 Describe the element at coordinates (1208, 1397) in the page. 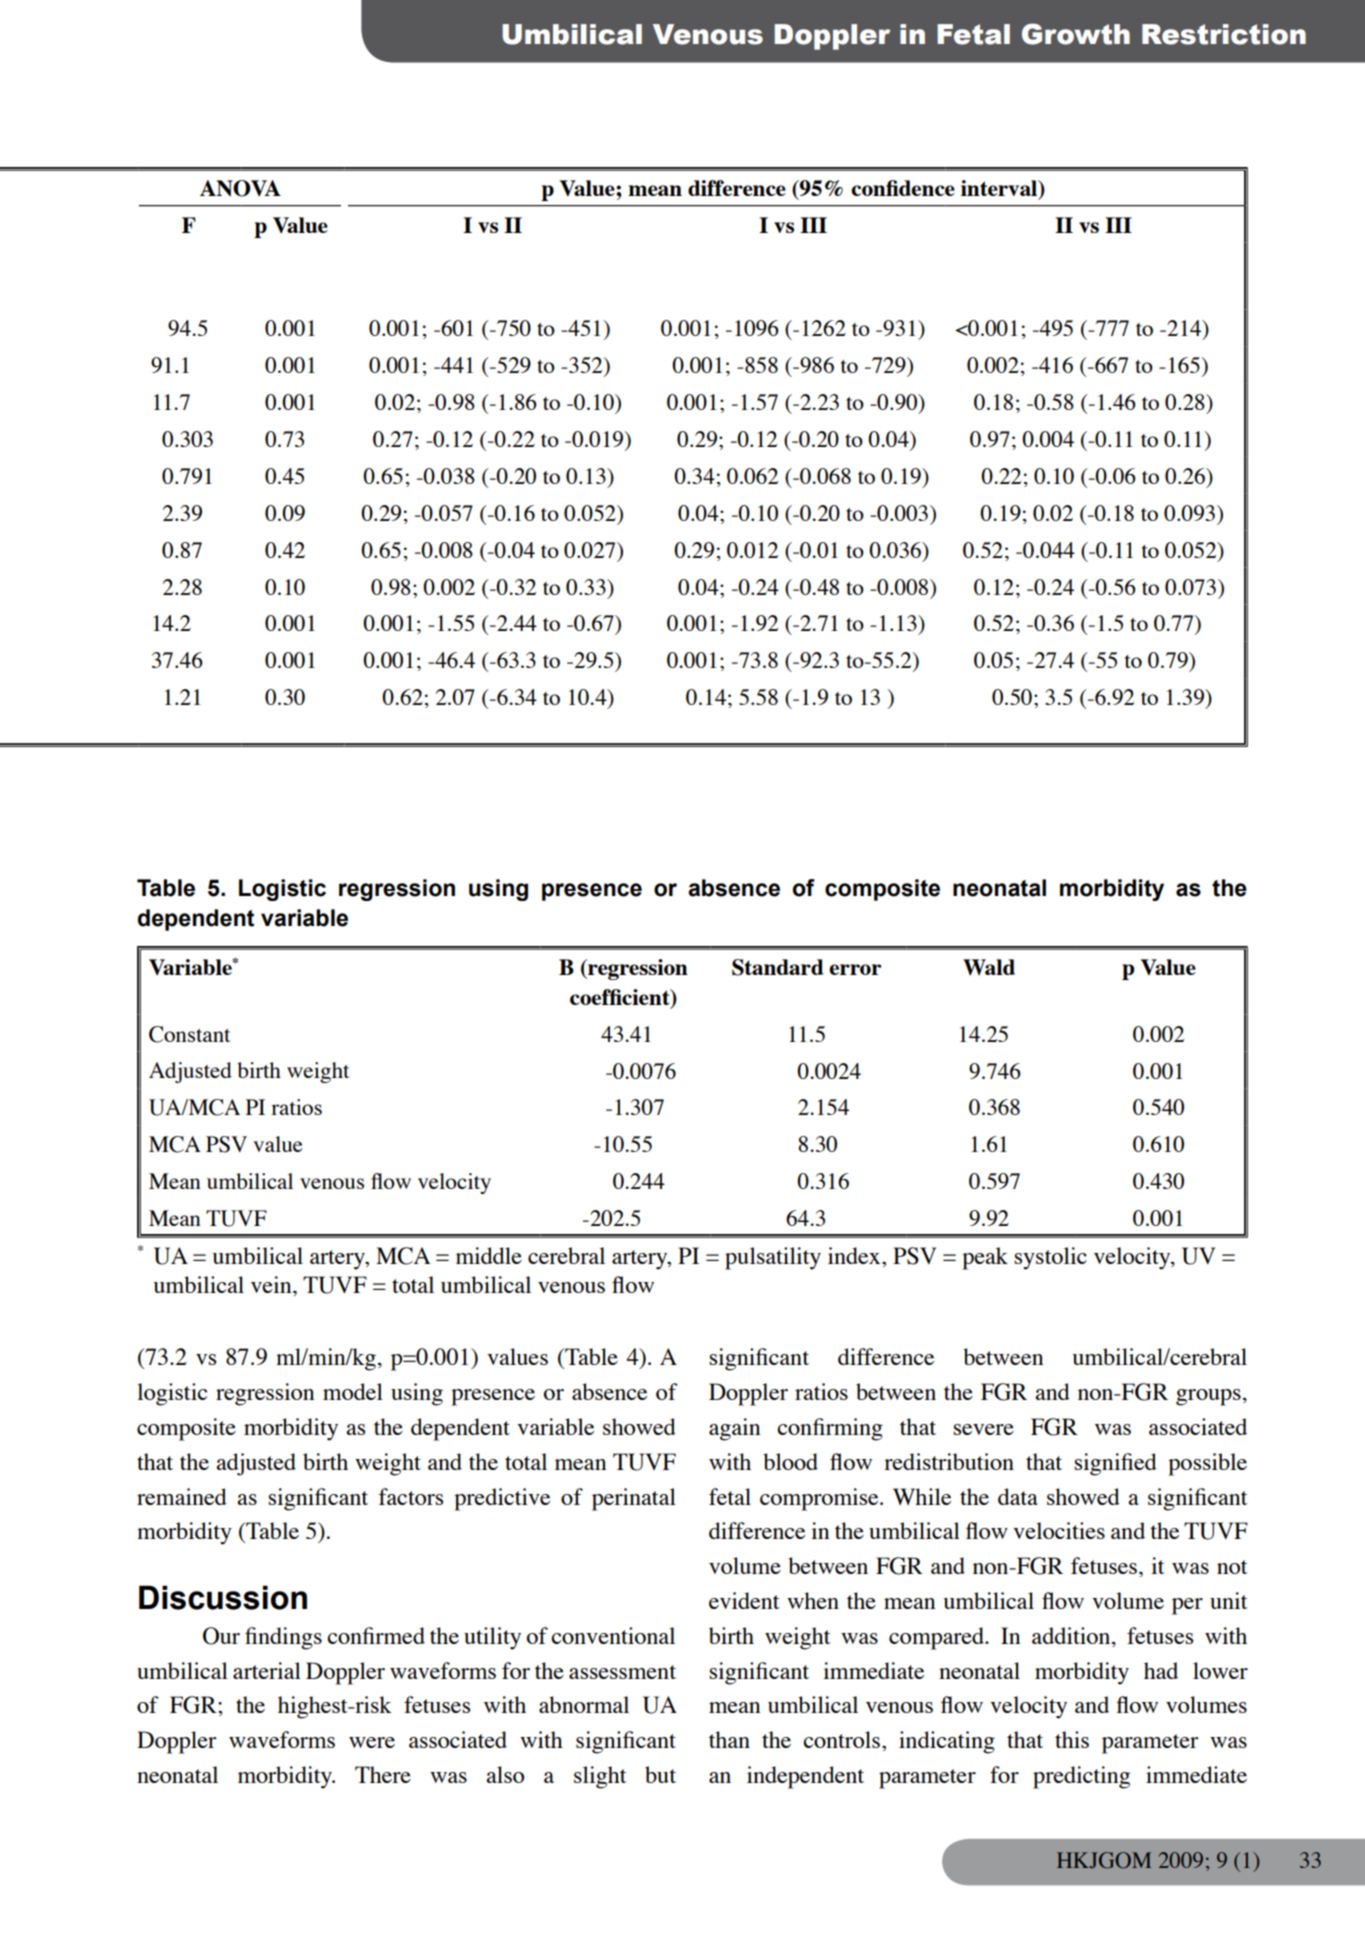

I see `groups` at that location.
